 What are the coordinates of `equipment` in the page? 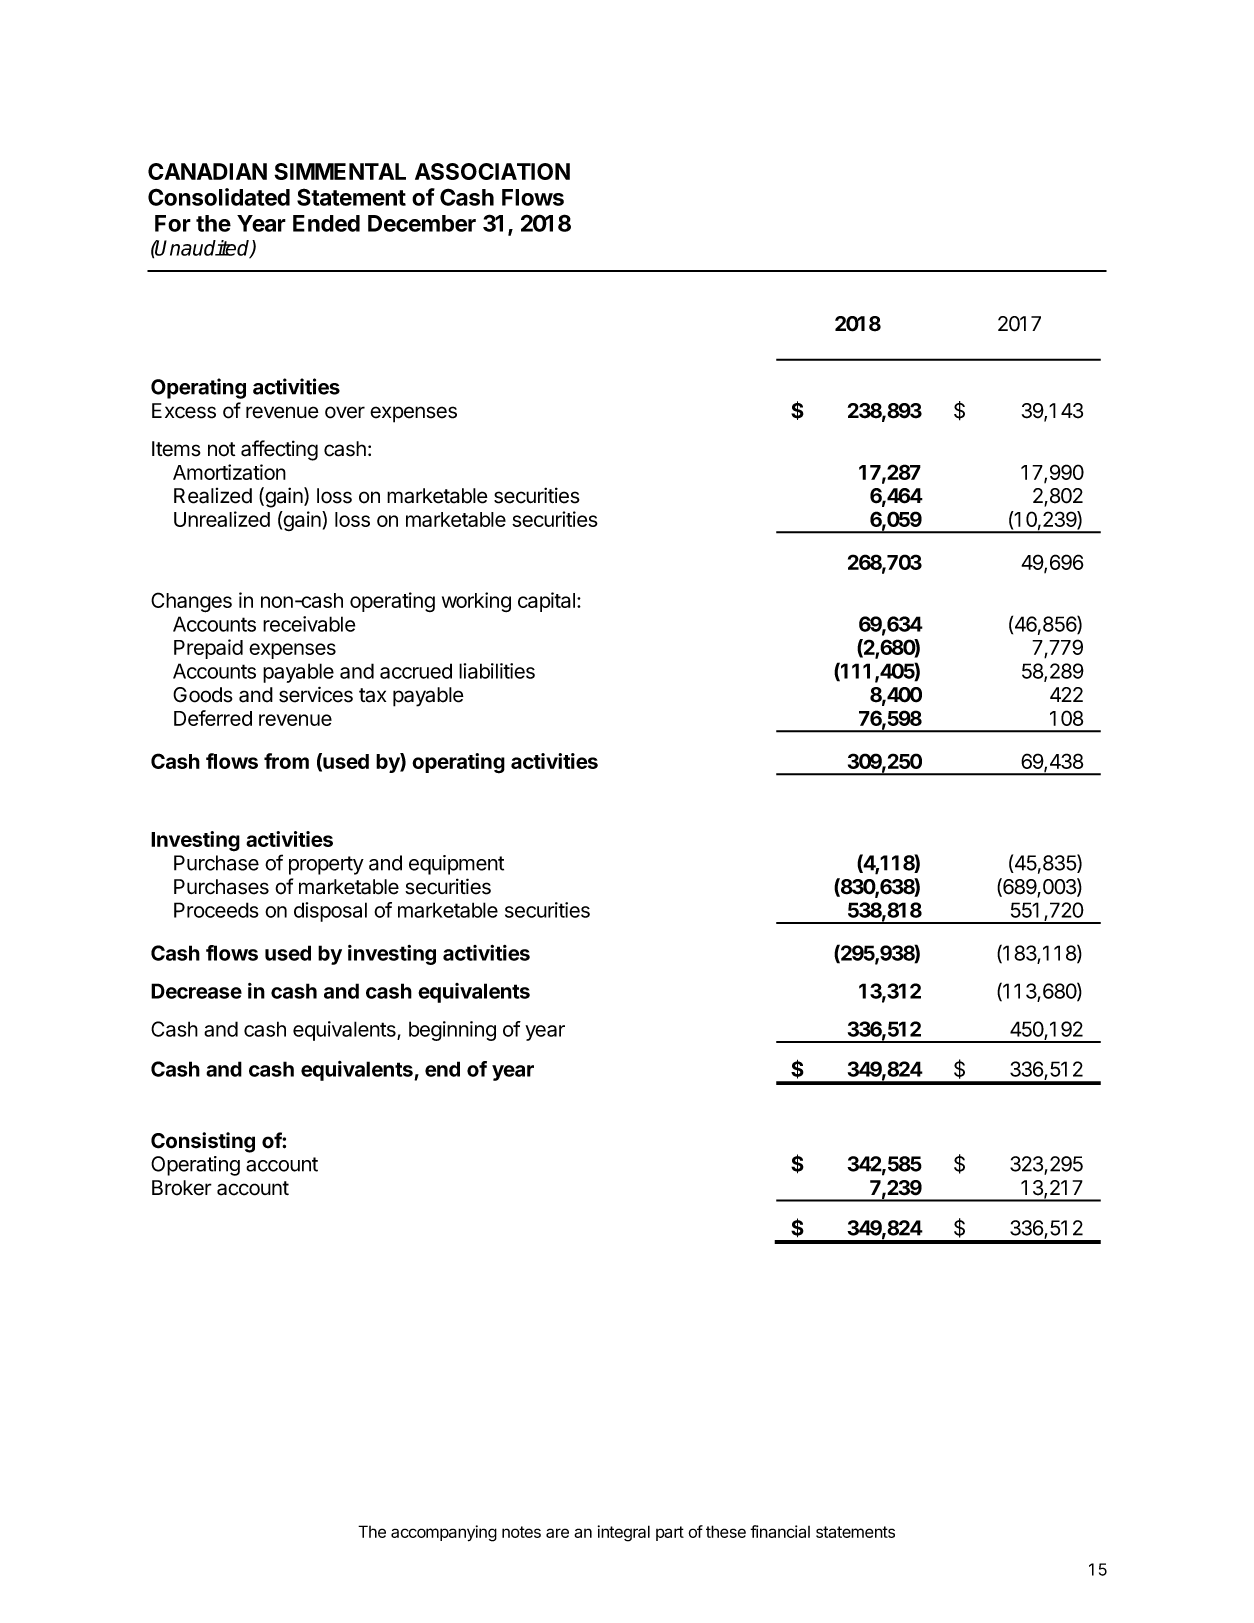 It's located at (456, 865).
